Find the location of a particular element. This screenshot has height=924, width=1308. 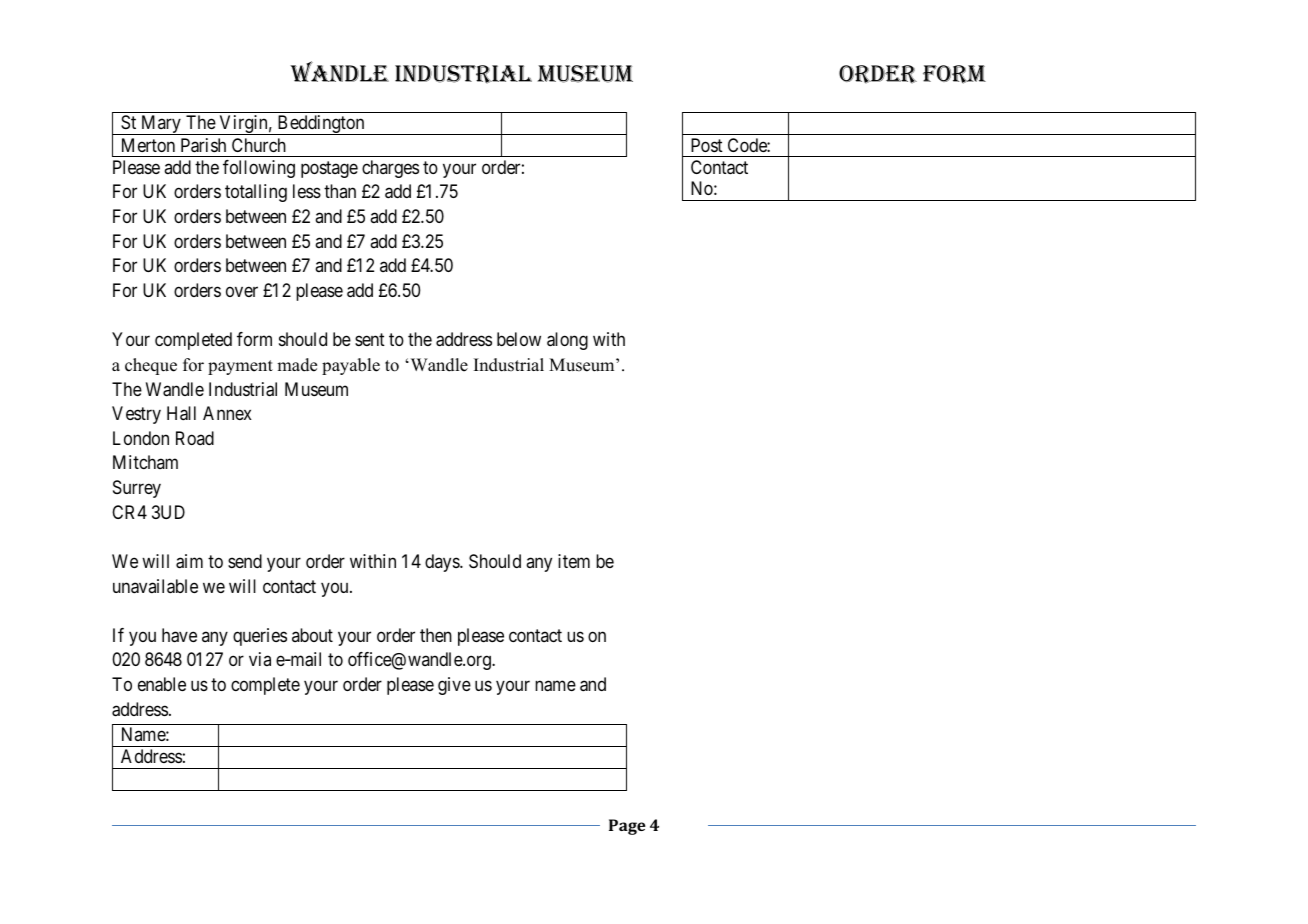

sent is located at coordinates (370, 339).
